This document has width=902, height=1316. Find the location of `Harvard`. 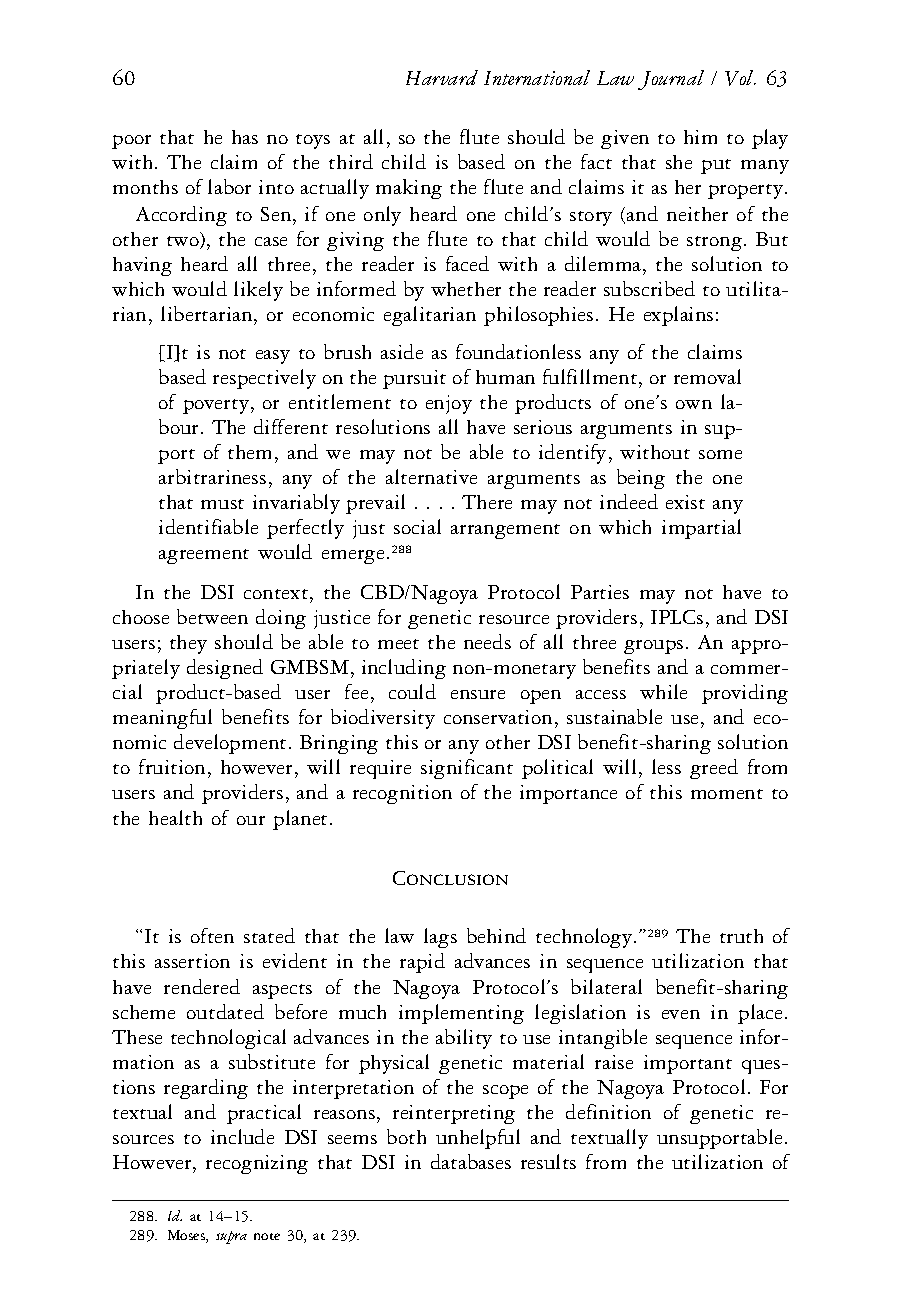

Harvard is located at coordinates (442, 77).
